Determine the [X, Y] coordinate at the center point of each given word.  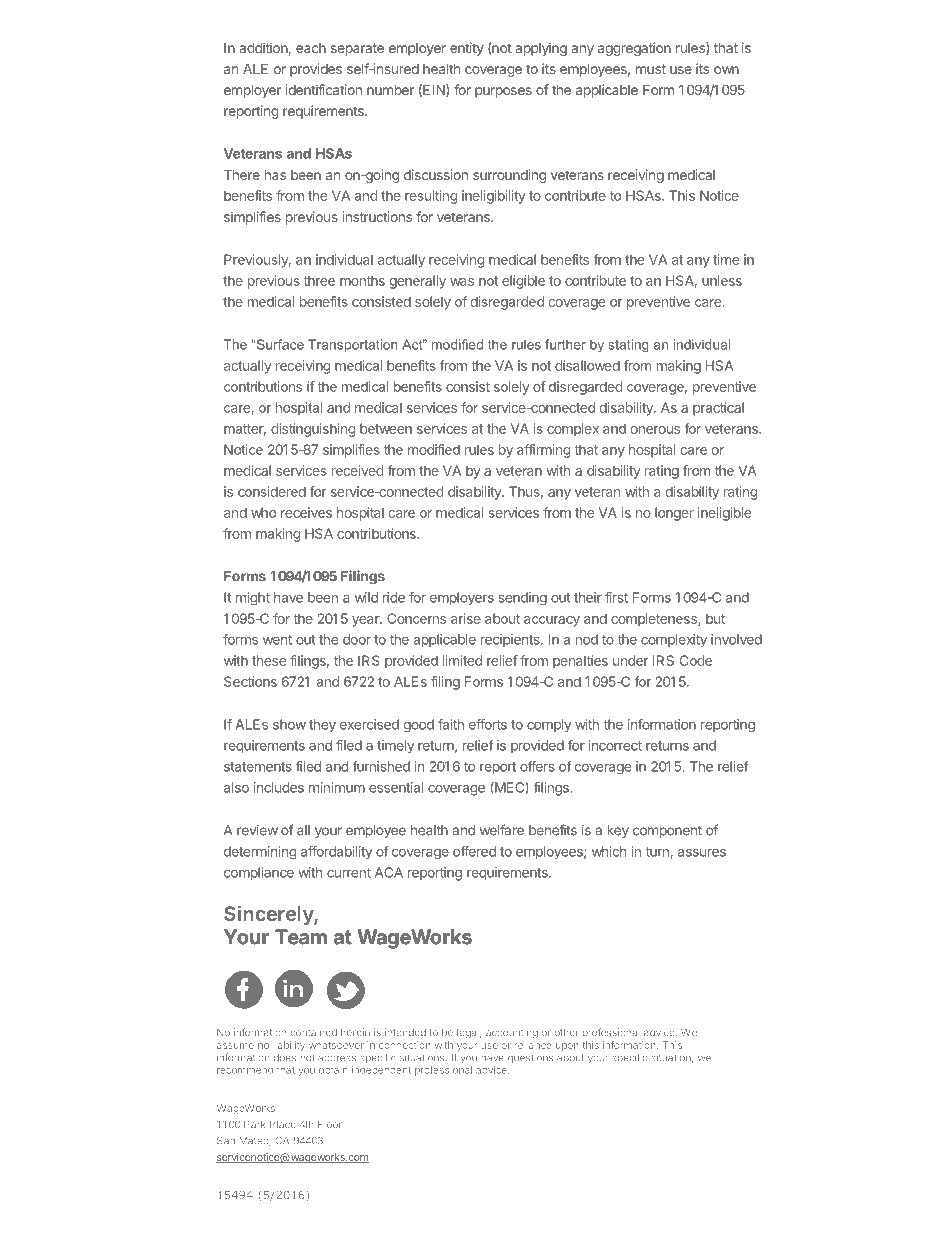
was [462, 282]
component [667, 832]
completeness [655, 620]
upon [567, 1047]
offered [474, 851]
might [253, 599]
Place [283, 1124]
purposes [503, 92]
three [319, 280]
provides [316, 70]
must [651, 69]
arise [466, 618]
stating [628, 346]
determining [260, 852]
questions [530, 1059]
